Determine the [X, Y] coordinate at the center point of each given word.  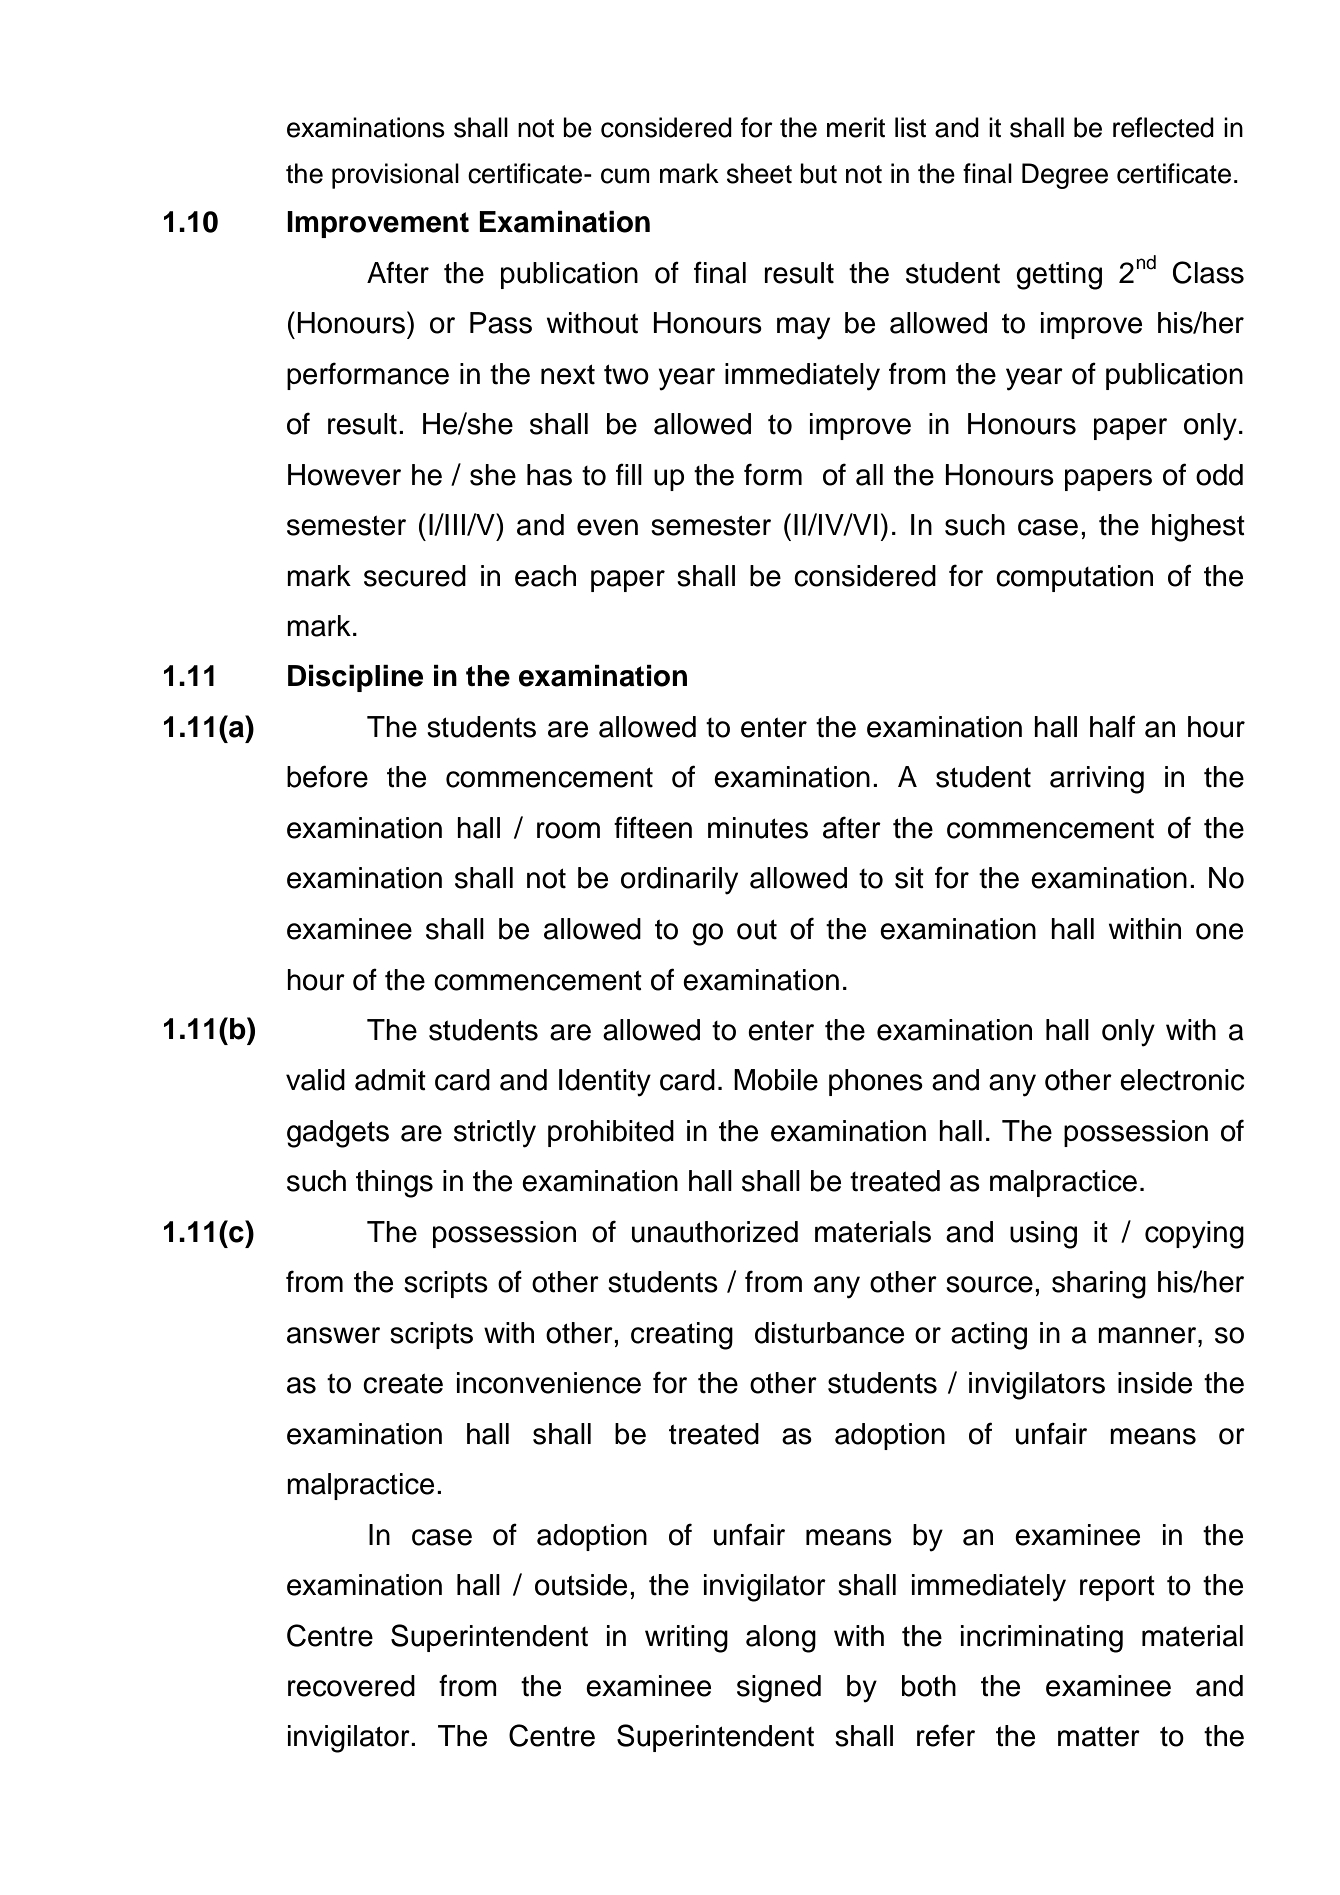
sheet [759, 173]
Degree [1065, 176]
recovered [351, 1686]
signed [779, 1689]
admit [390, 1080]
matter [1099, 1736]
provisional [395, 176]
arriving [1097, 780]
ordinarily [679, 881]
